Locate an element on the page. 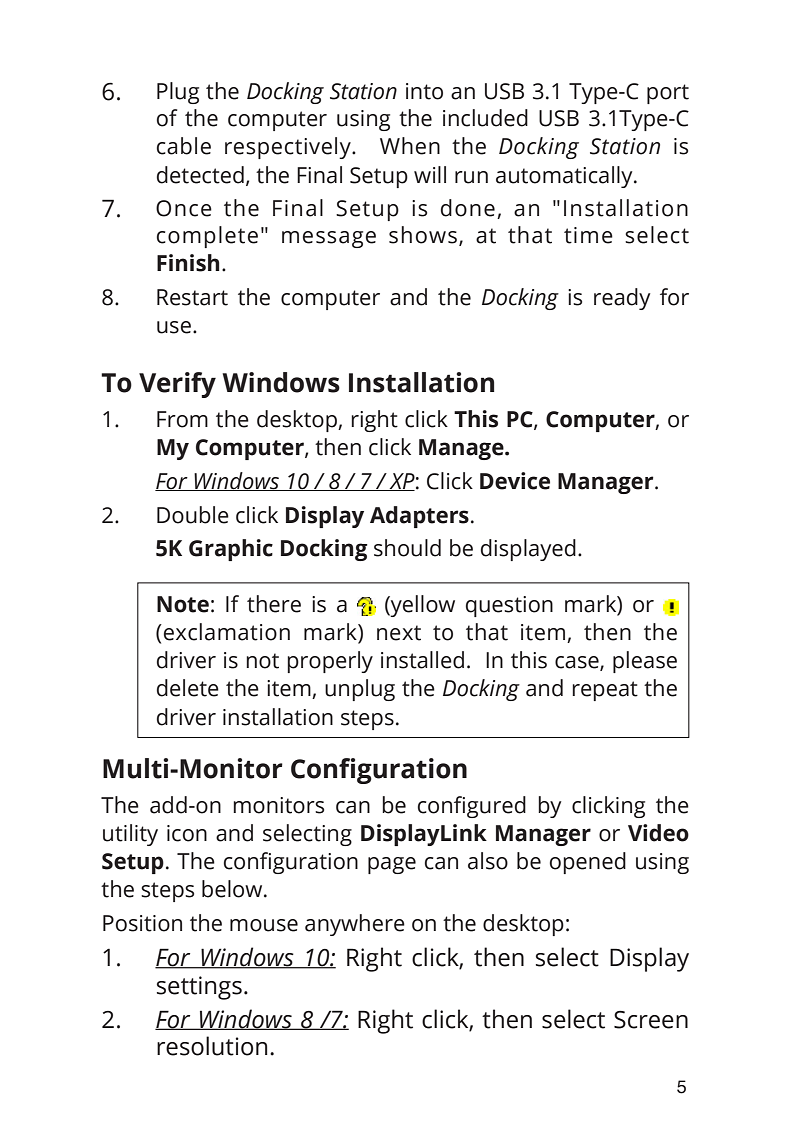  When is located at coordinates (410, 146).
